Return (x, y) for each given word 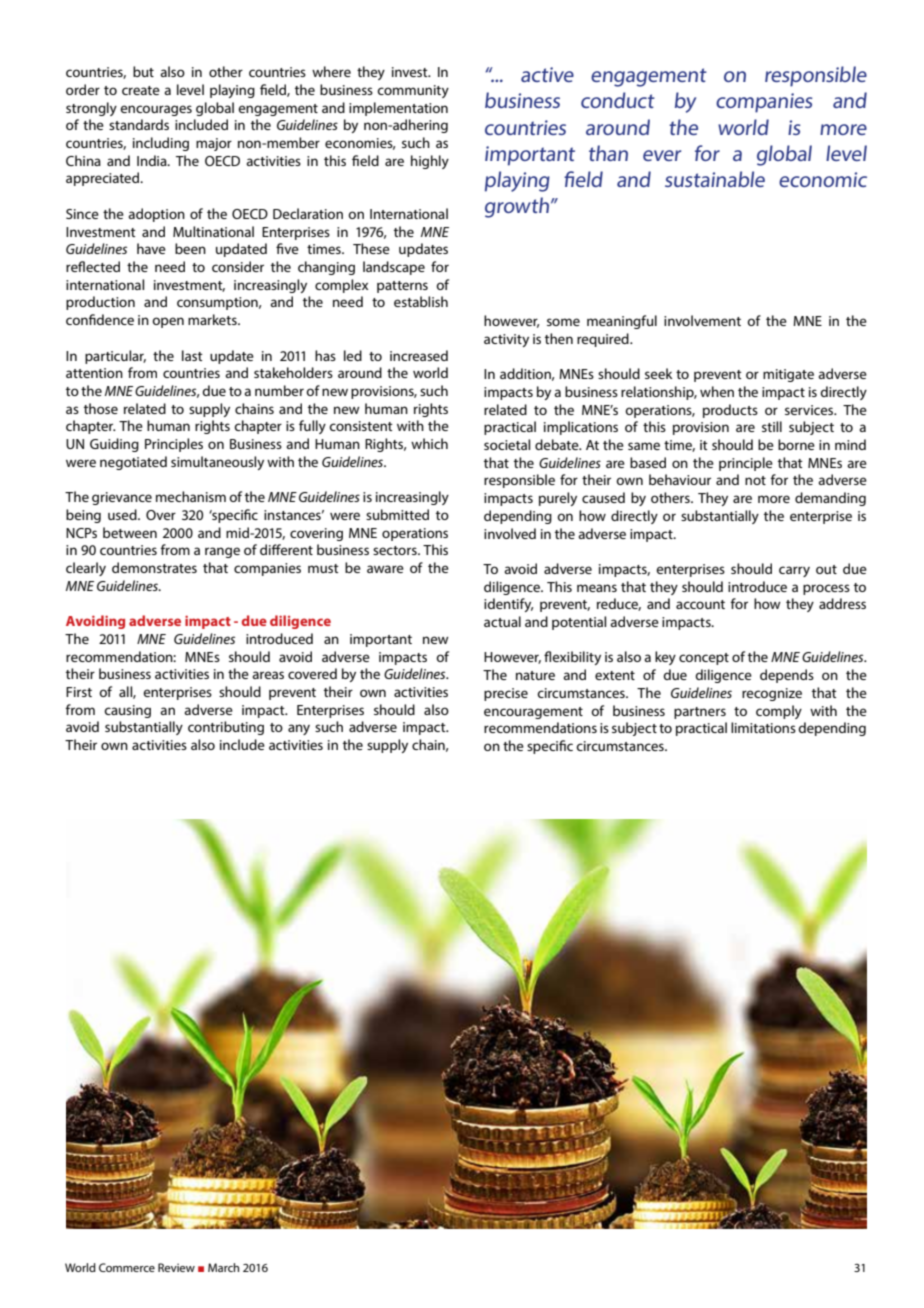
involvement (702, 320)
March (223, 1267)
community (413, 91)
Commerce (127, 1267)
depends (787, 676)
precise (506, 694)
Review (176, 1267)
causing (127, 711)
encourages (156, 110)
